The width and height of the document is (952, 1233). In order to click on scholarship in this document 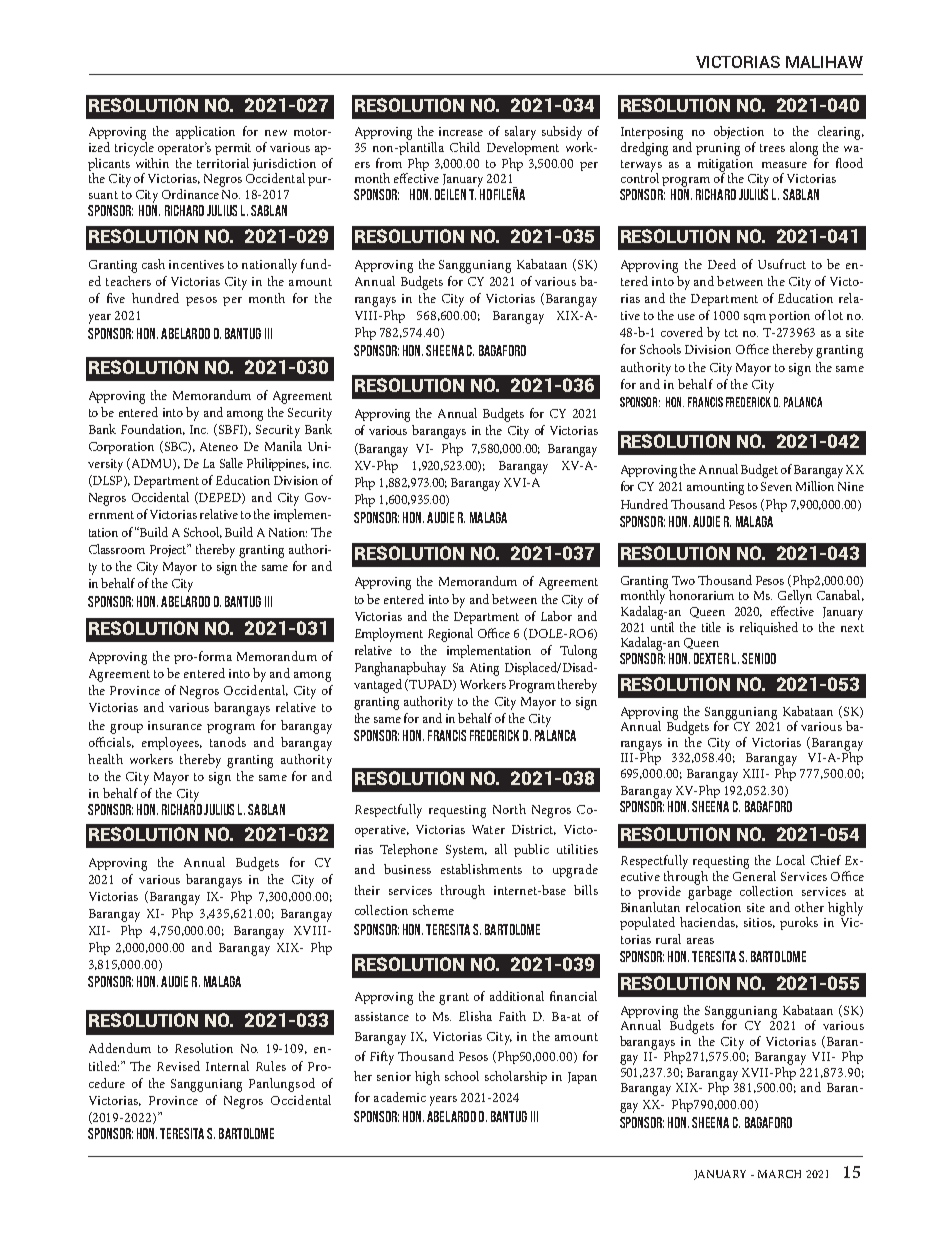, I will do `click(516, 1077)`.
